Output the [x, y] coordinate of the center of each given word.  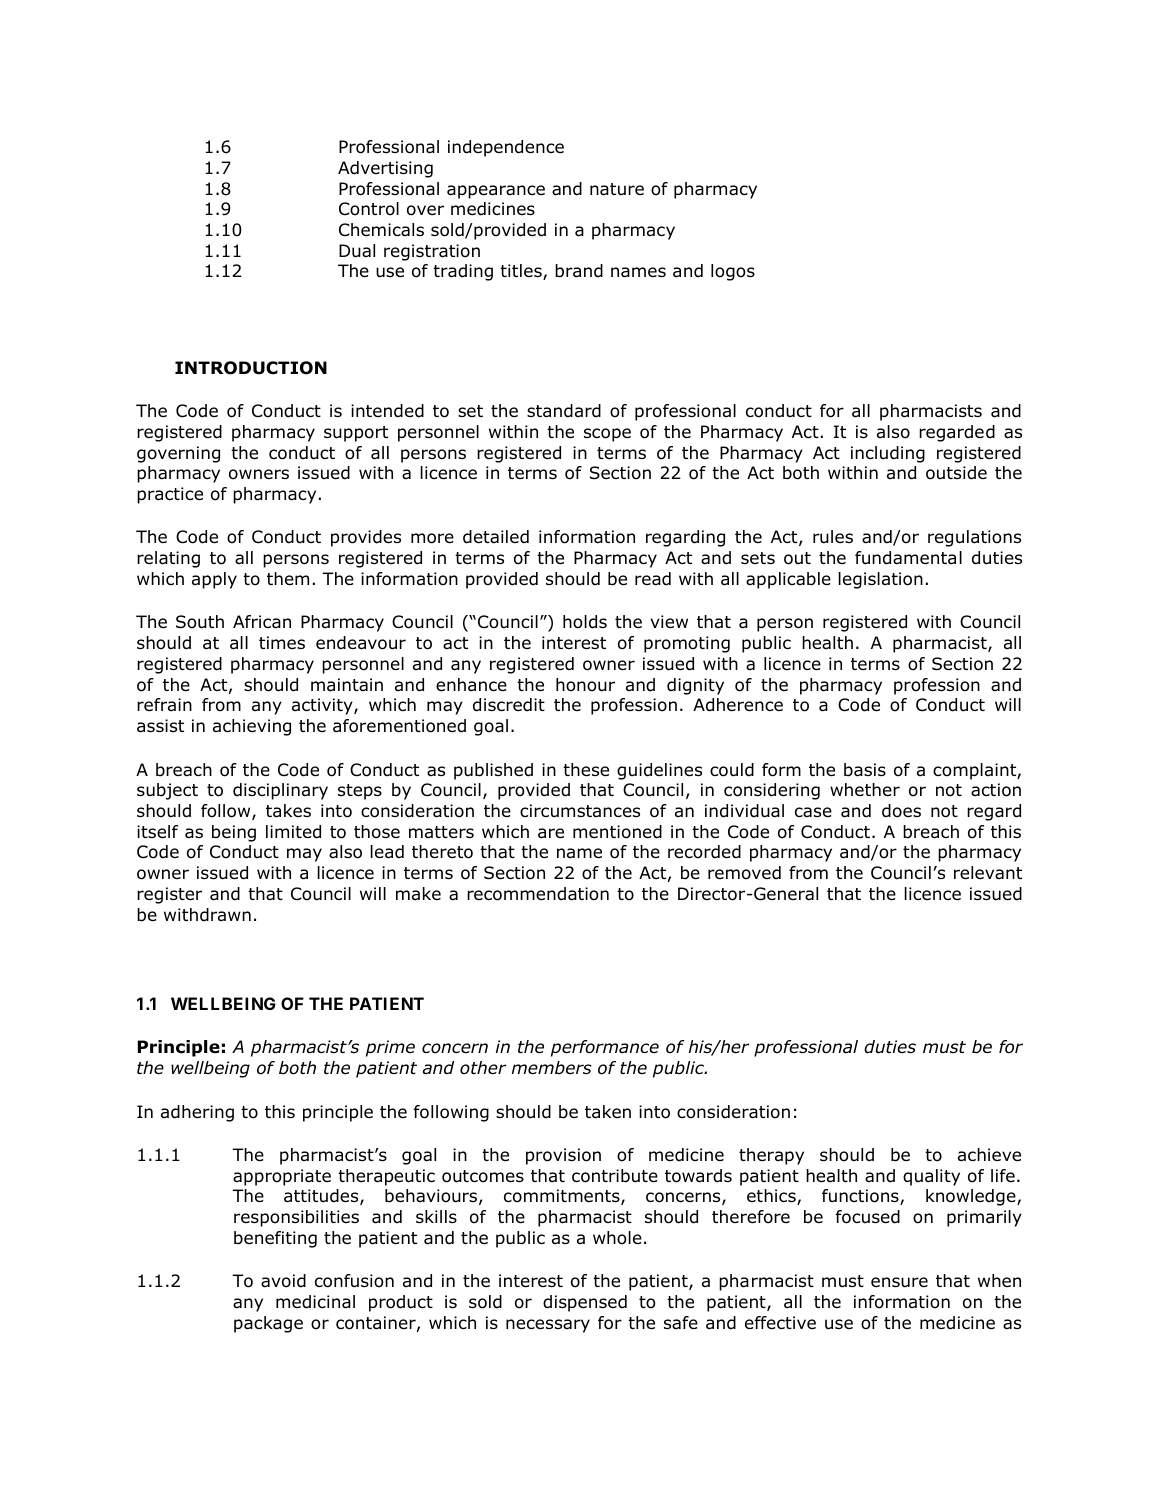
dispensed [585, 1303]
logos [733, 272]
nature [617, 189]
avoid [283, 1281]
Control [369, 209]
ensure [899, 1282]
